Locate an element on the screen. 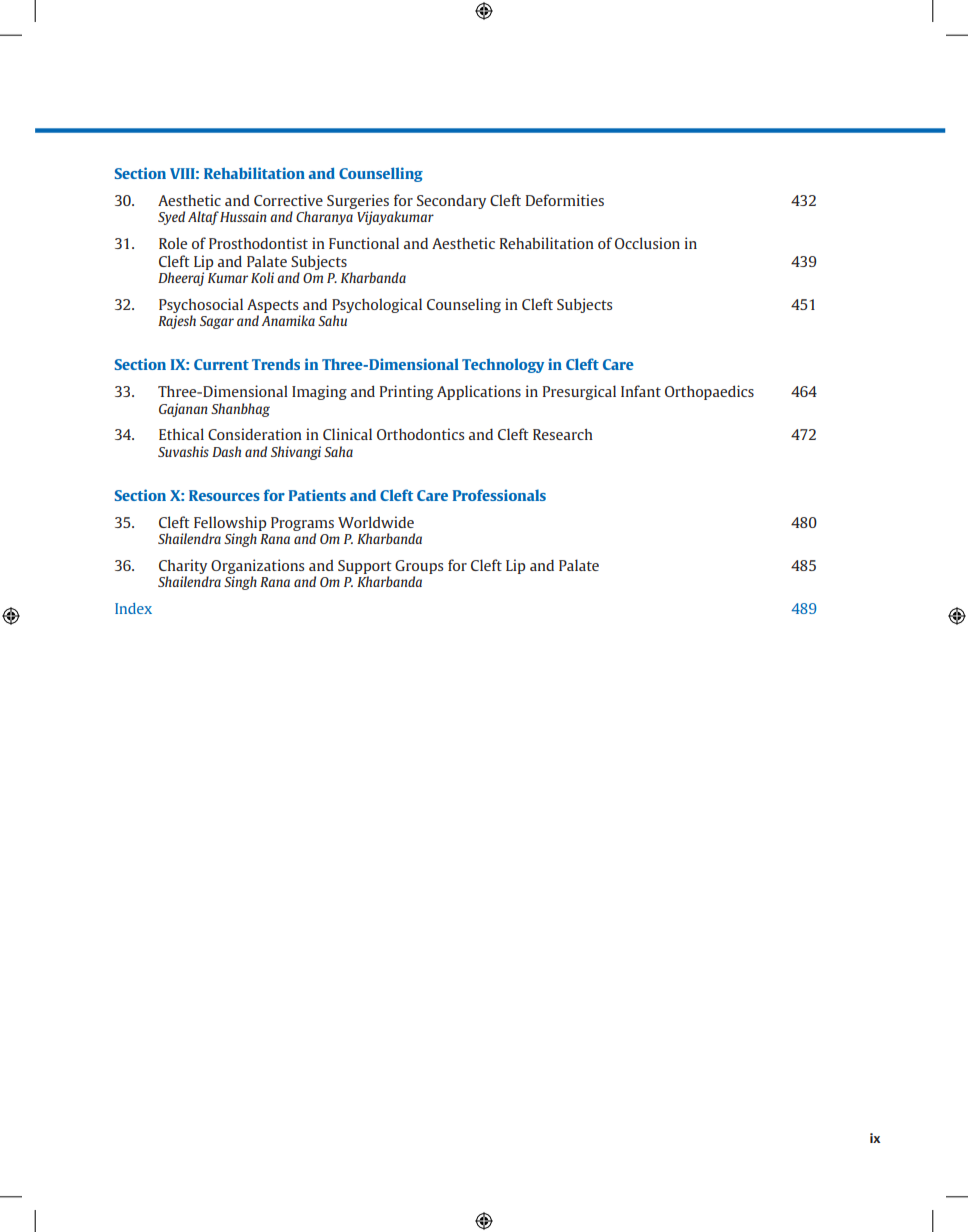  Research is located at coordinates (563, 434).
